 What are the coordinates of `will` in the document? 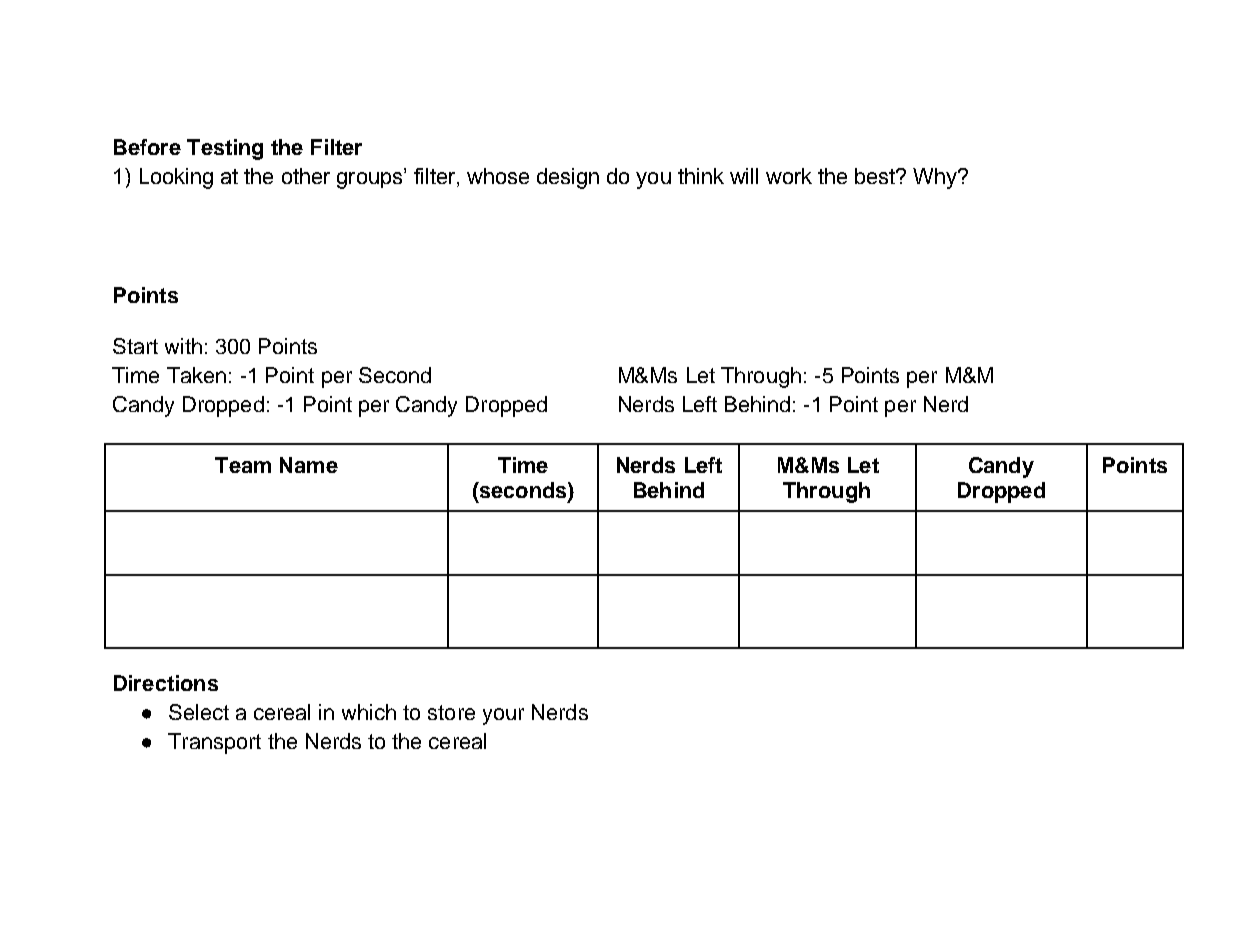 It's located at (744, 176).
